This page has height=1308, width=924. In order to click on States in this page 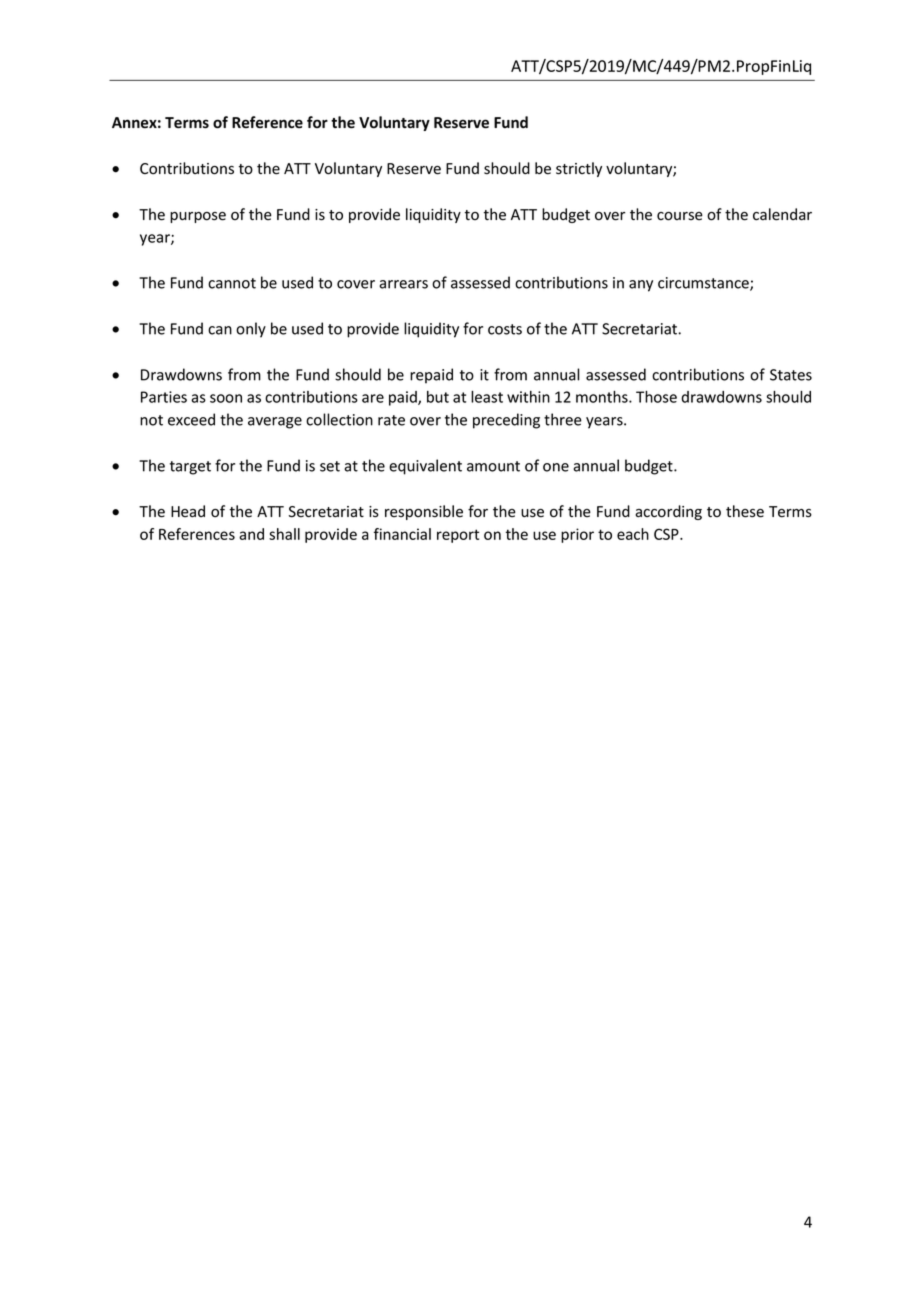, I will do `click(791, 375)`.
